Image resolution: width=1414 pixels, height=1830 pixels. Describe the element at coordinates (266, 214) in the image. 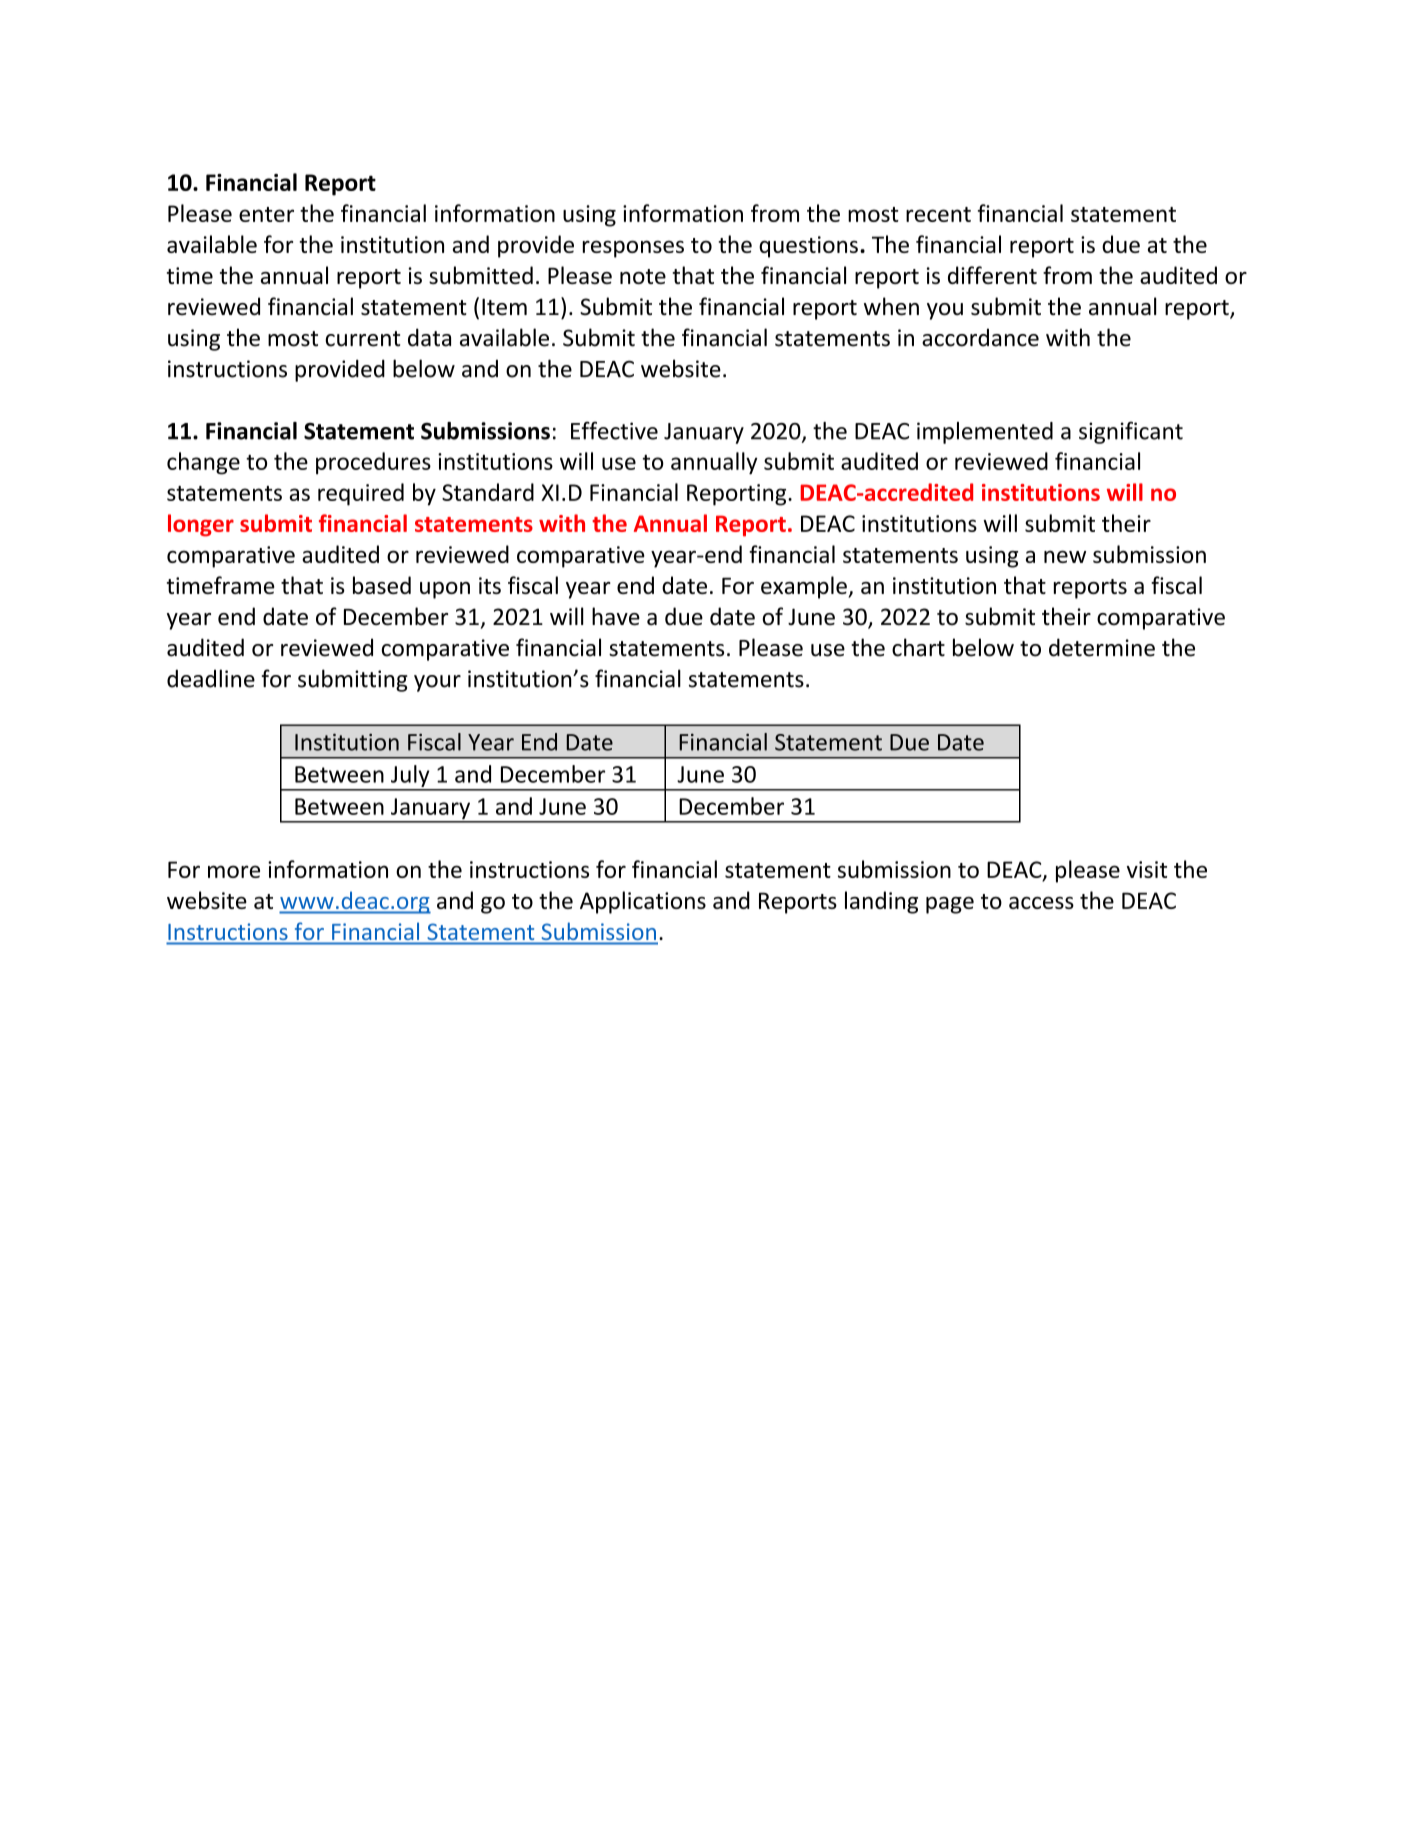

I see `enter` at that location.
